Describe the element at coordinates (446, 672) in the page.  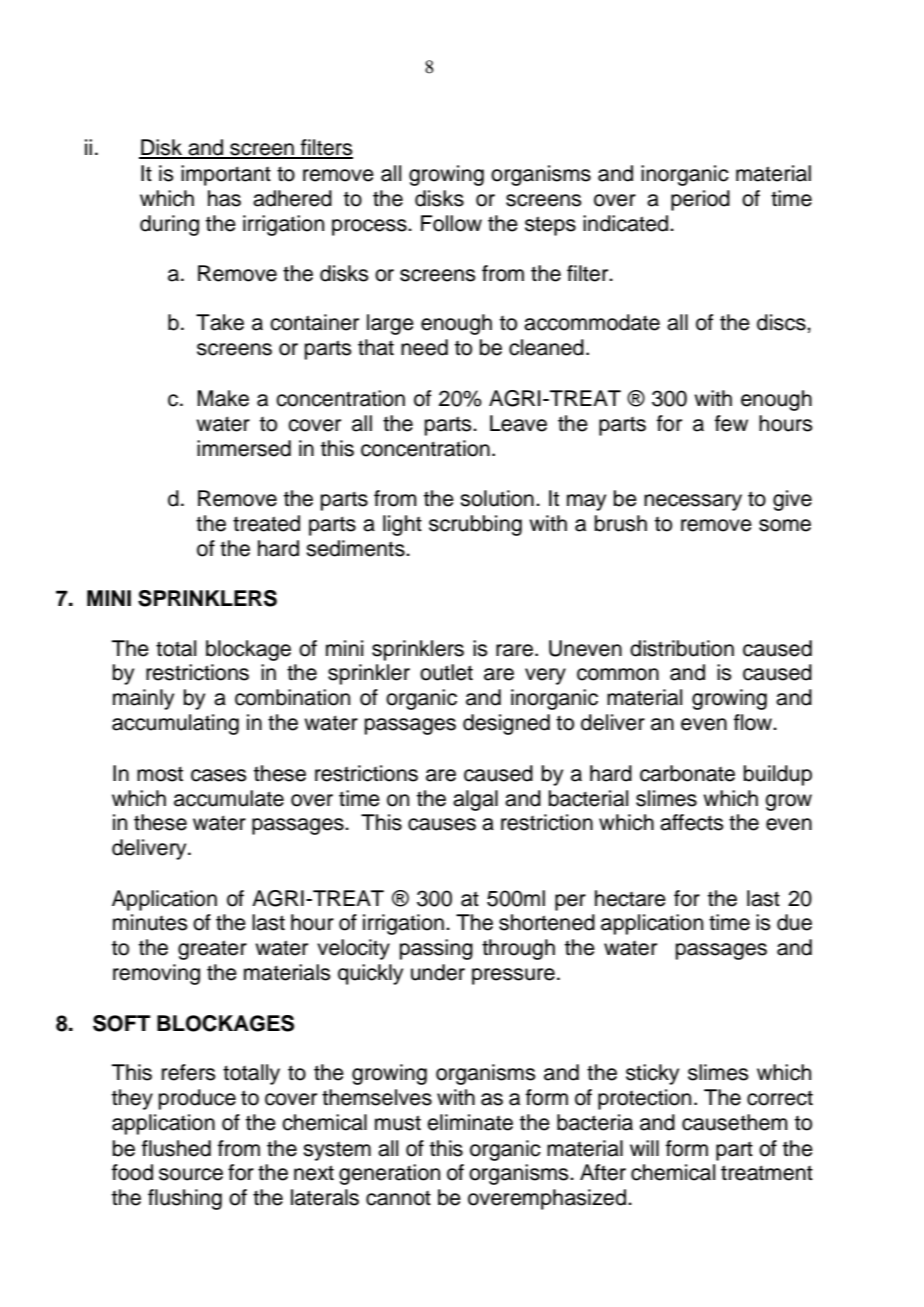
I see `outlet` at that location.
